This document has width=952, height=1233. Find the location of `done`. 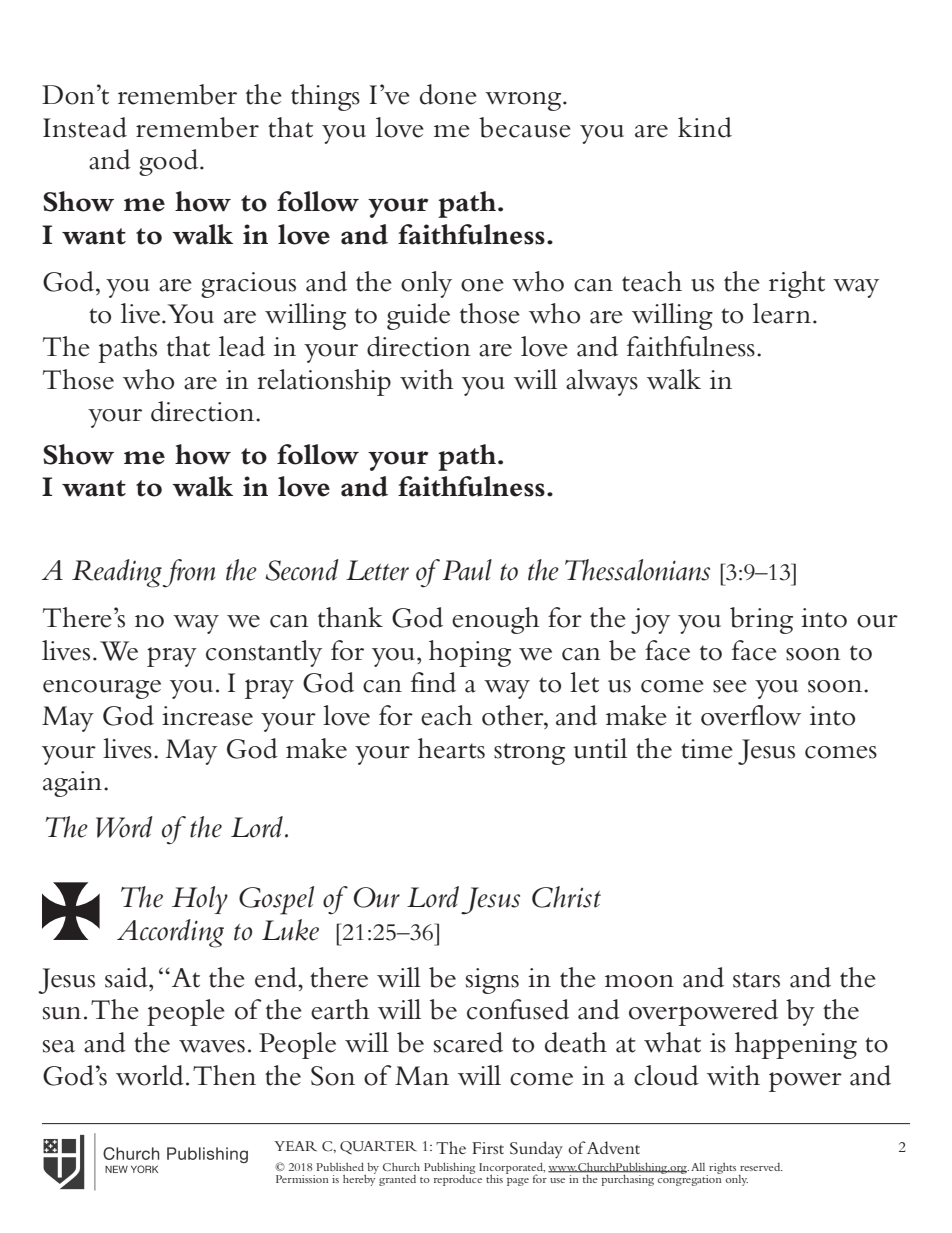

done is located at coordinates (448, 94).
